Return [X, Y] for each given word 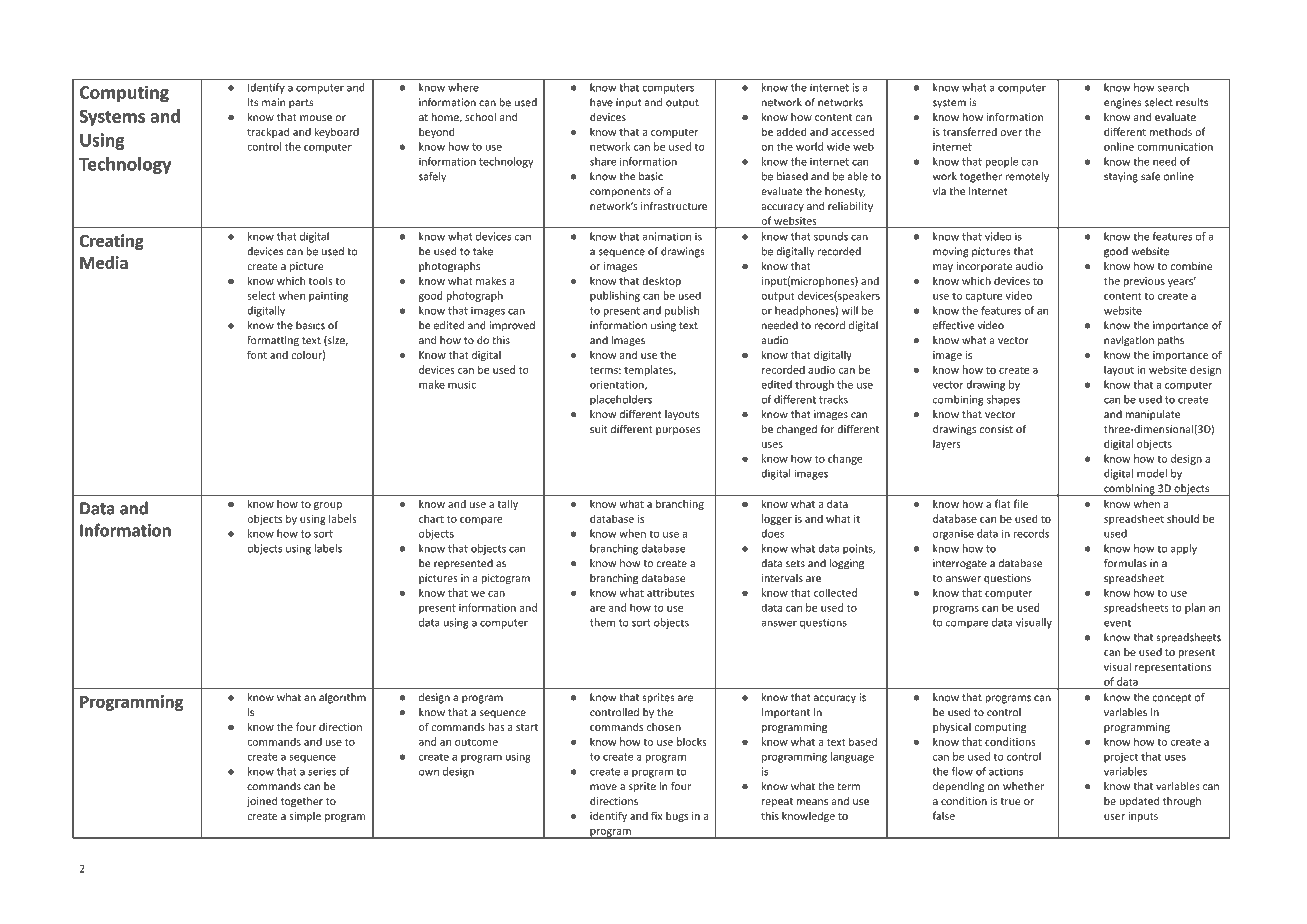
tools [320, 280]
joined [262, 802]
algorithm [342, 698]
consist [996, 429]
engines [1122, 103]
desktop [661, 281]
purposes [678, 431]
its [253, 102]
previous [1144, 282]
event [1117, 623]
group [328, 506]
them [602, 622]
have [601, 102]
